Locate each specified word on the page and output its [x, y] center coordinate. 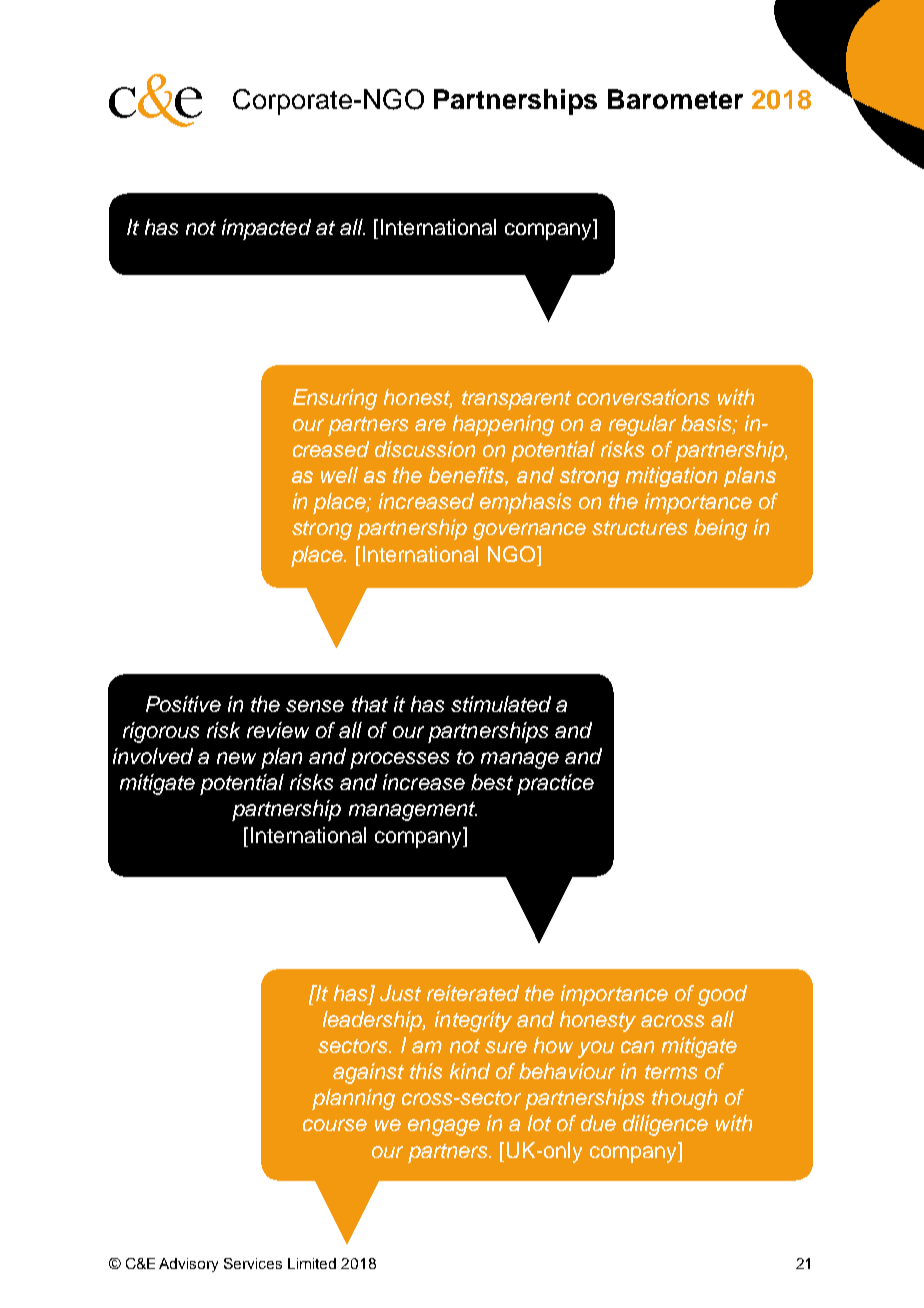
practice [555, 784]
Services [253, 1263]
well [339, 475]
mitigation [671, 477]
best [492, 782]
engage [444, 1127]
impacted [266, 229]
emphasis [525, 503]
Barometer [675, 99]
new [236, 758]
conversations [643, 397]
